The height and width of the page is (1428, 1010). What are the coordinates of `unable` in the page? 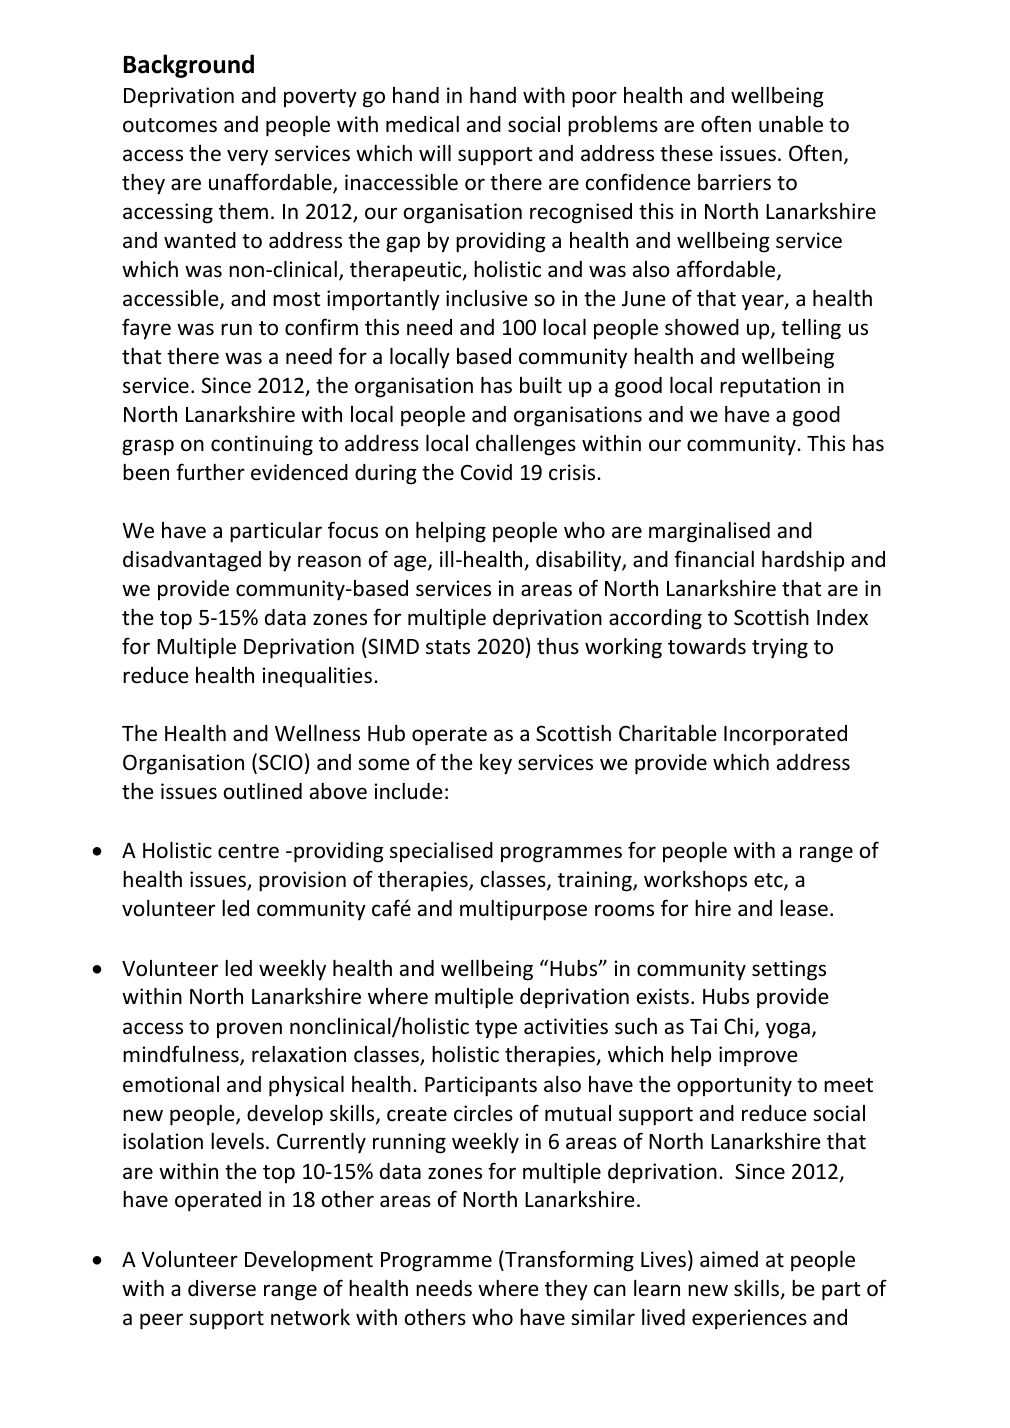 It's located at (791, 124).
